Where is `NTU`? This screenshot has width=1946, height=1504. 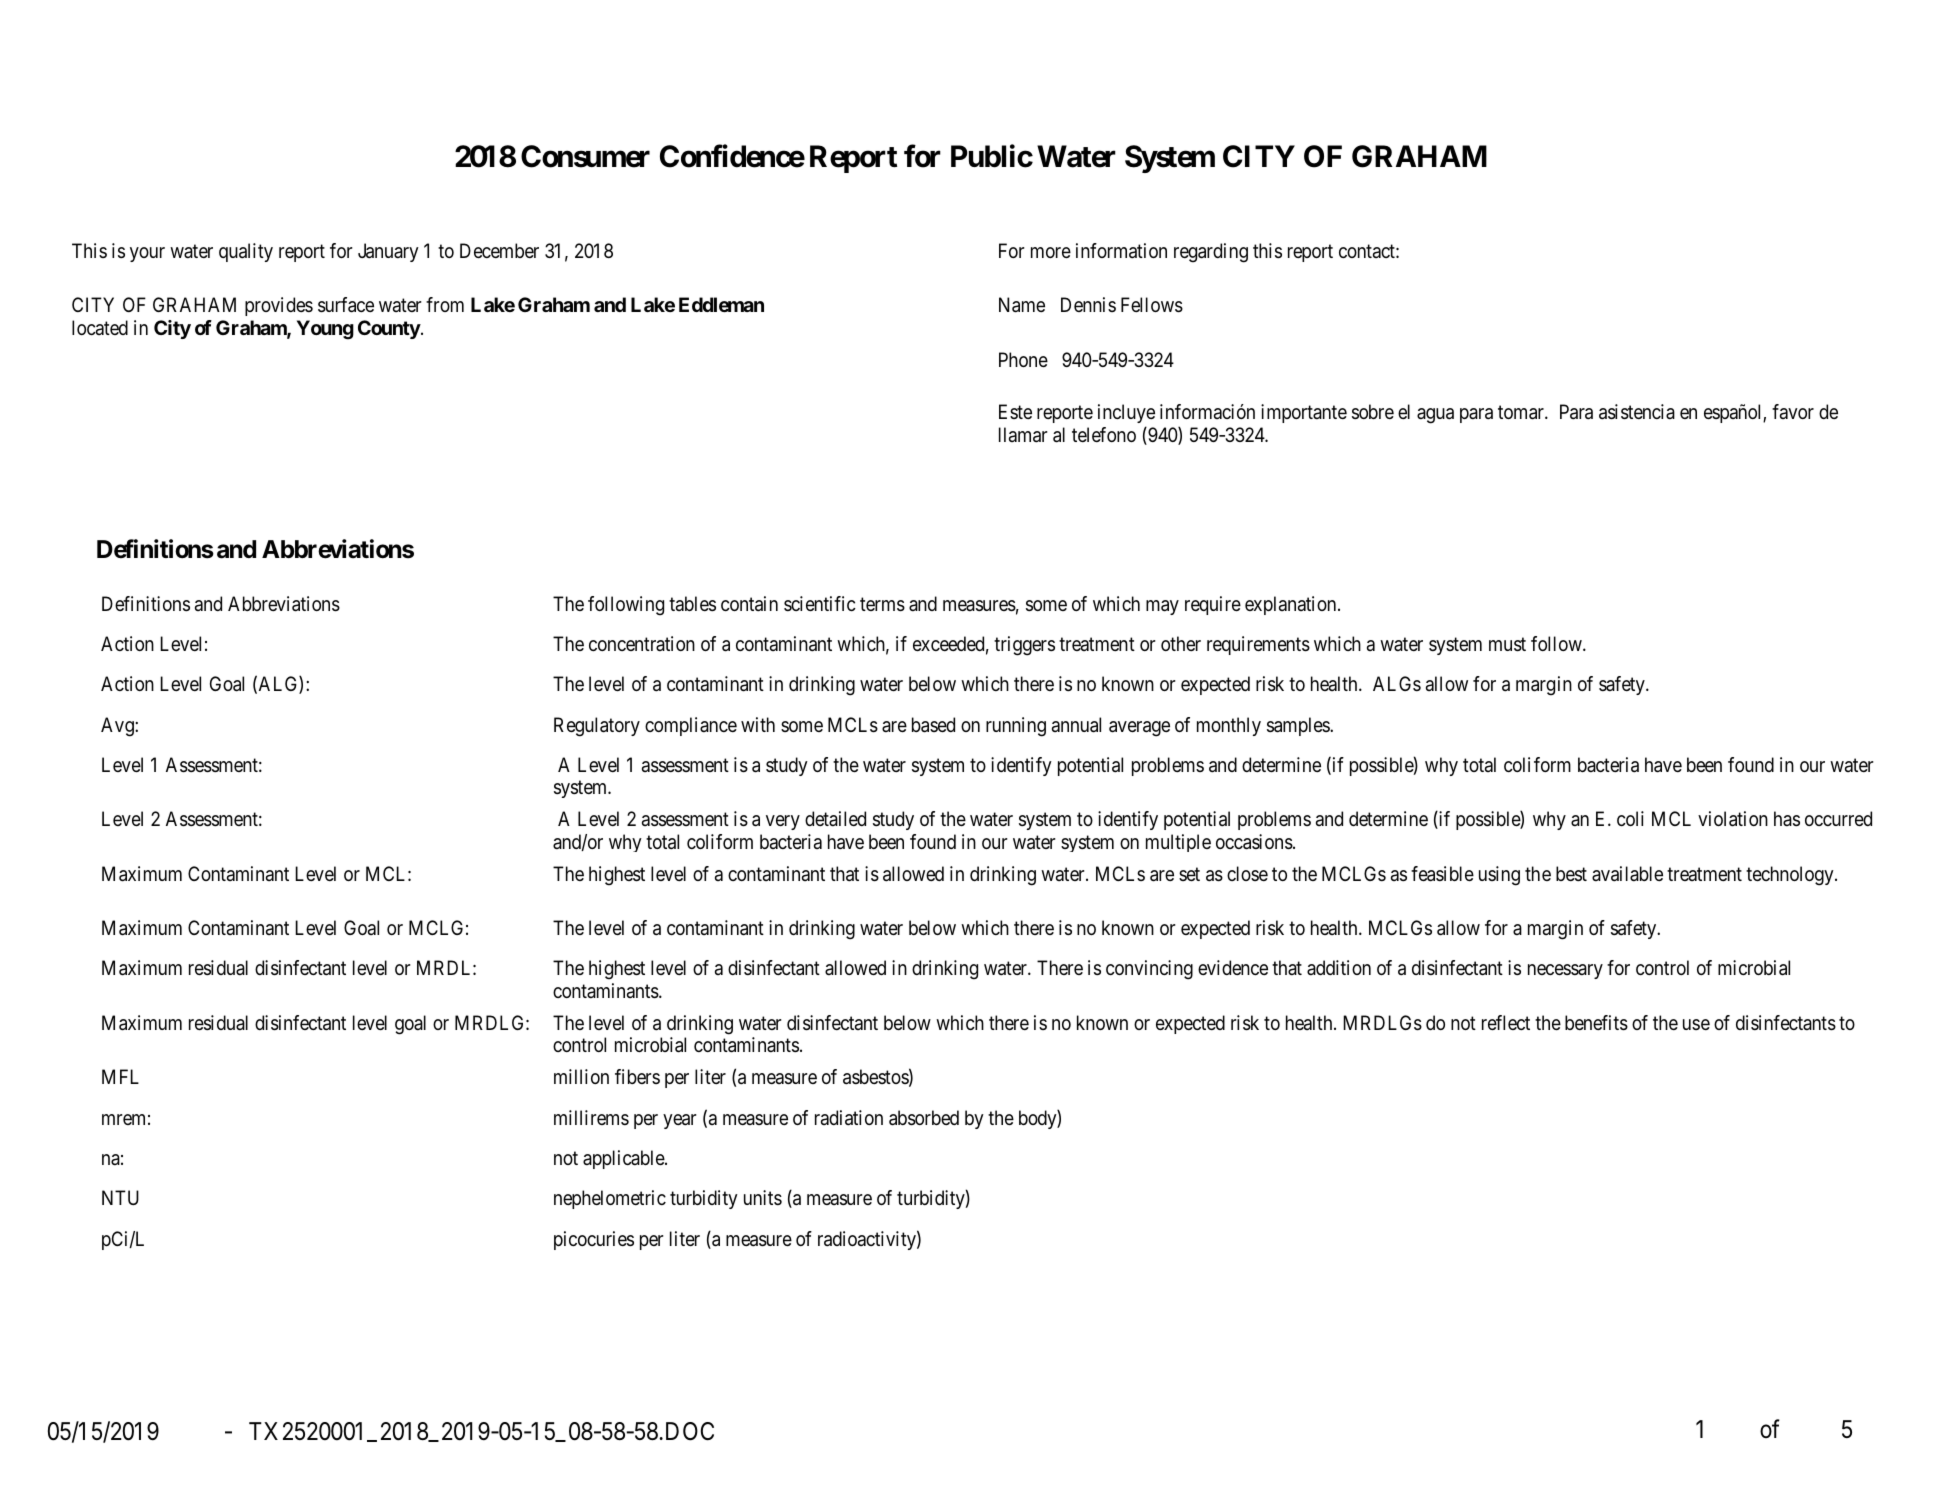
NTU is located at coordinates (120, 1197).
